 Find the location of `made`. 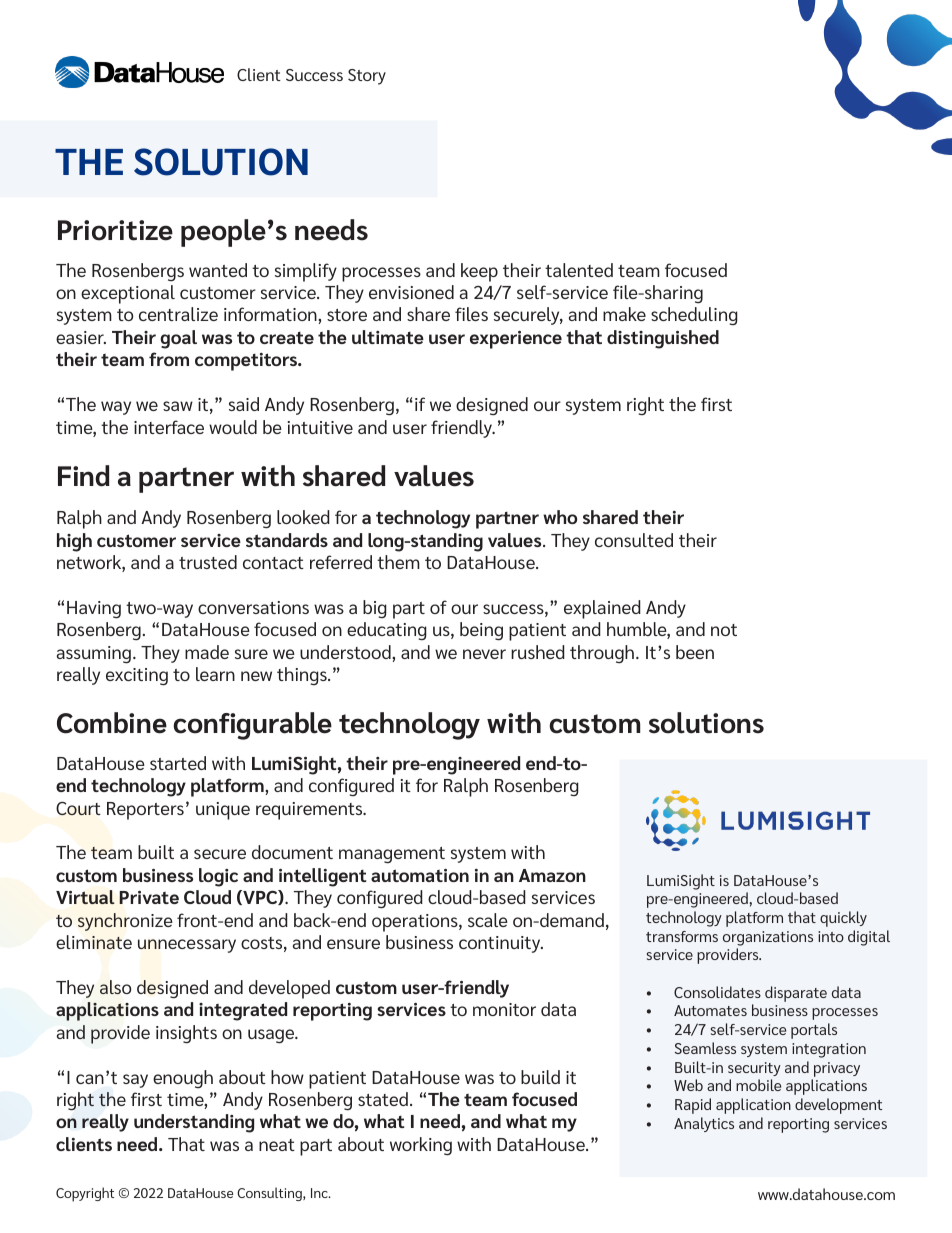

made is located at coordinates (207, 652).
